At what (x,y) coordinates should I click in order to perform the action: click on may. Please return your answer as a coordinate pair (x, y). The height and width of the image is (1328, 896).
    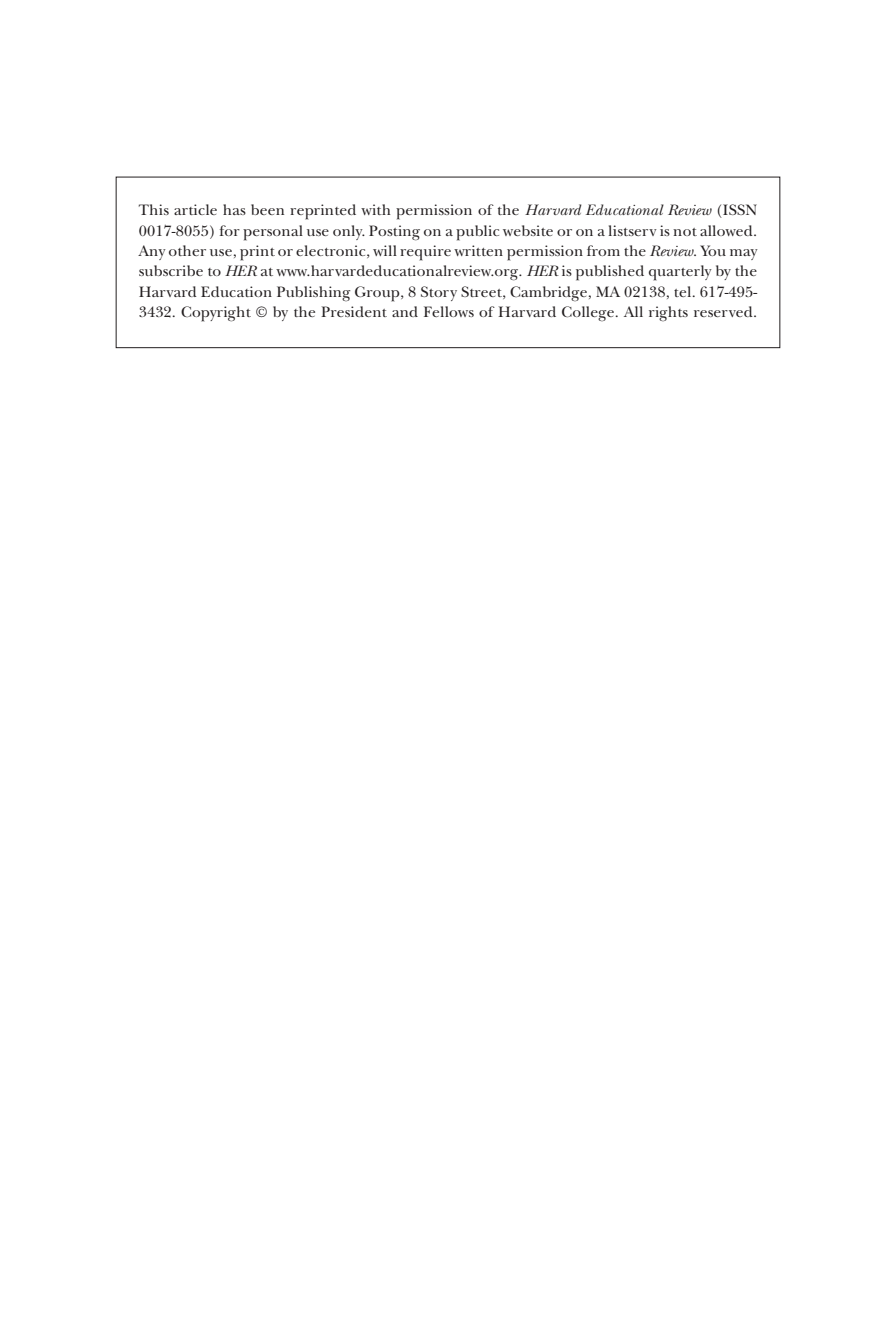
    Looking at the image, I should click on (744, 254).
